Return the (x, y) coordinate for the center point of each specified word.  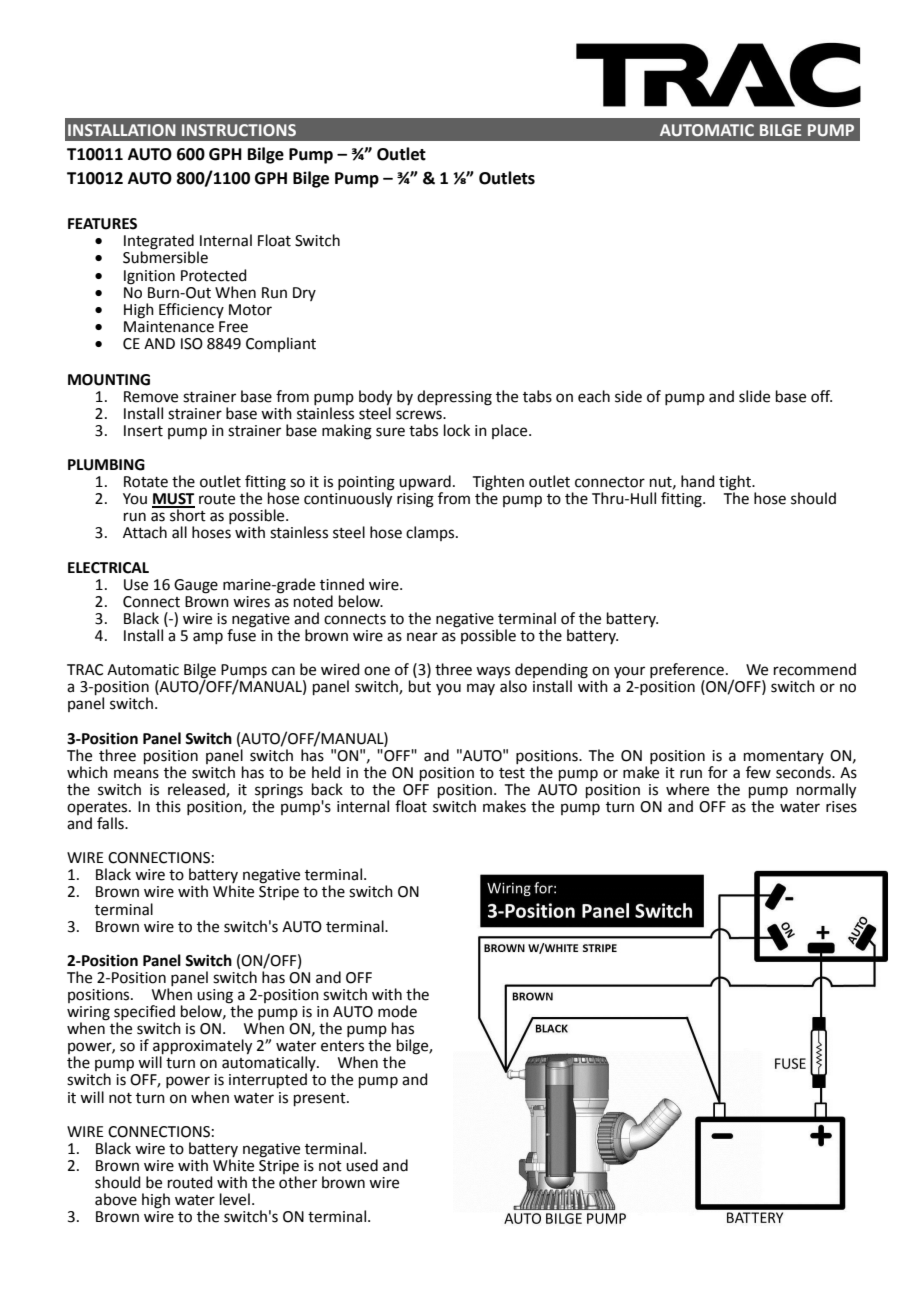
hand (698, 481)
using (215, 996)
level (235, 1199)
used (362, 1165)
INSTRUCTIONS (239, 130)
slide (754, 396)
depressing (454, 398)
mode (397, 1011)
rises (841, 805)
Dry (304, 294)
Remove (151, 397)
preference (687, 672)
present (321, 1099)
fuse (241, 634)
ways (493, 673)
